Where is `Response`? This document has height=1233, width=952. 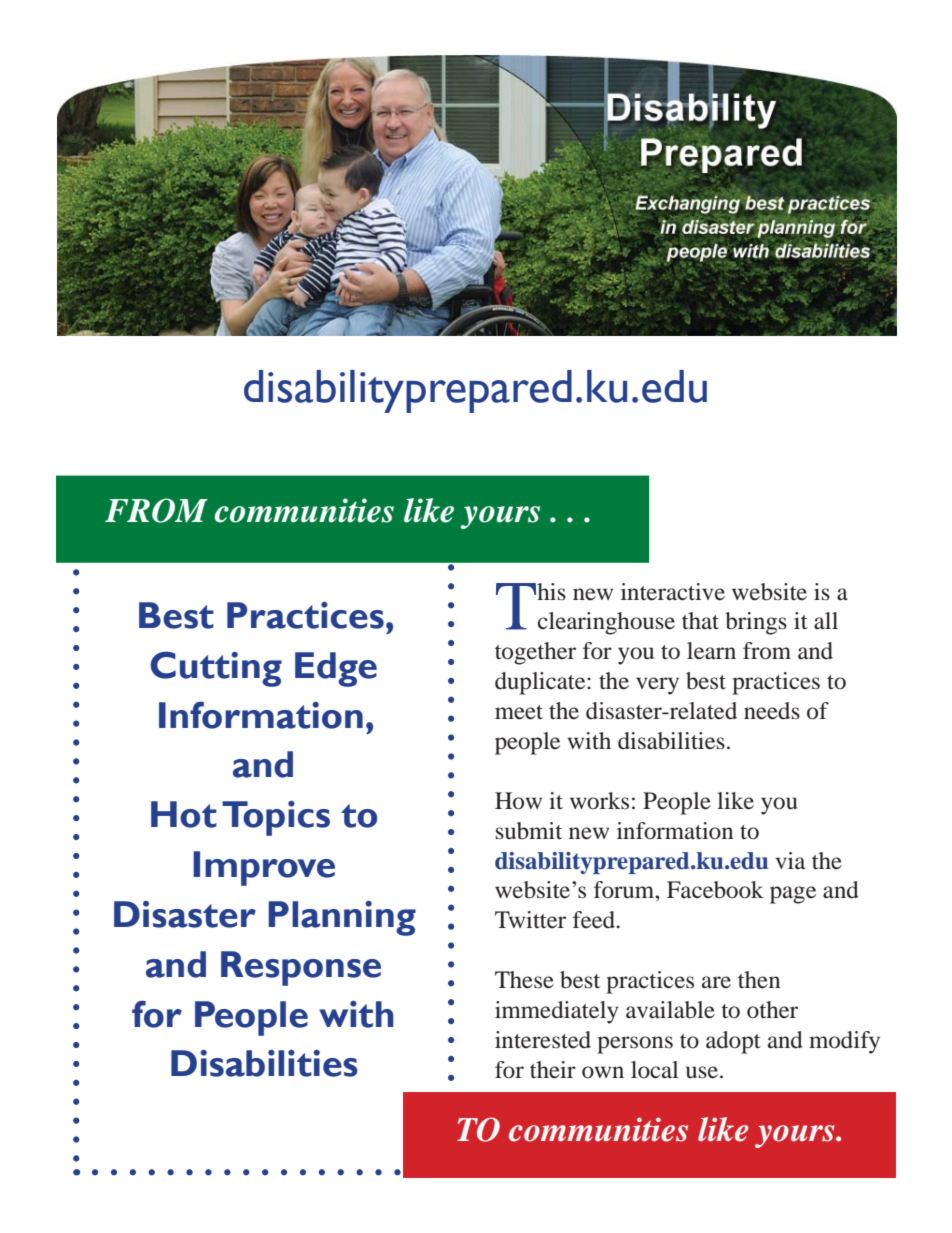
Response is located at coordinates (301, 968).
